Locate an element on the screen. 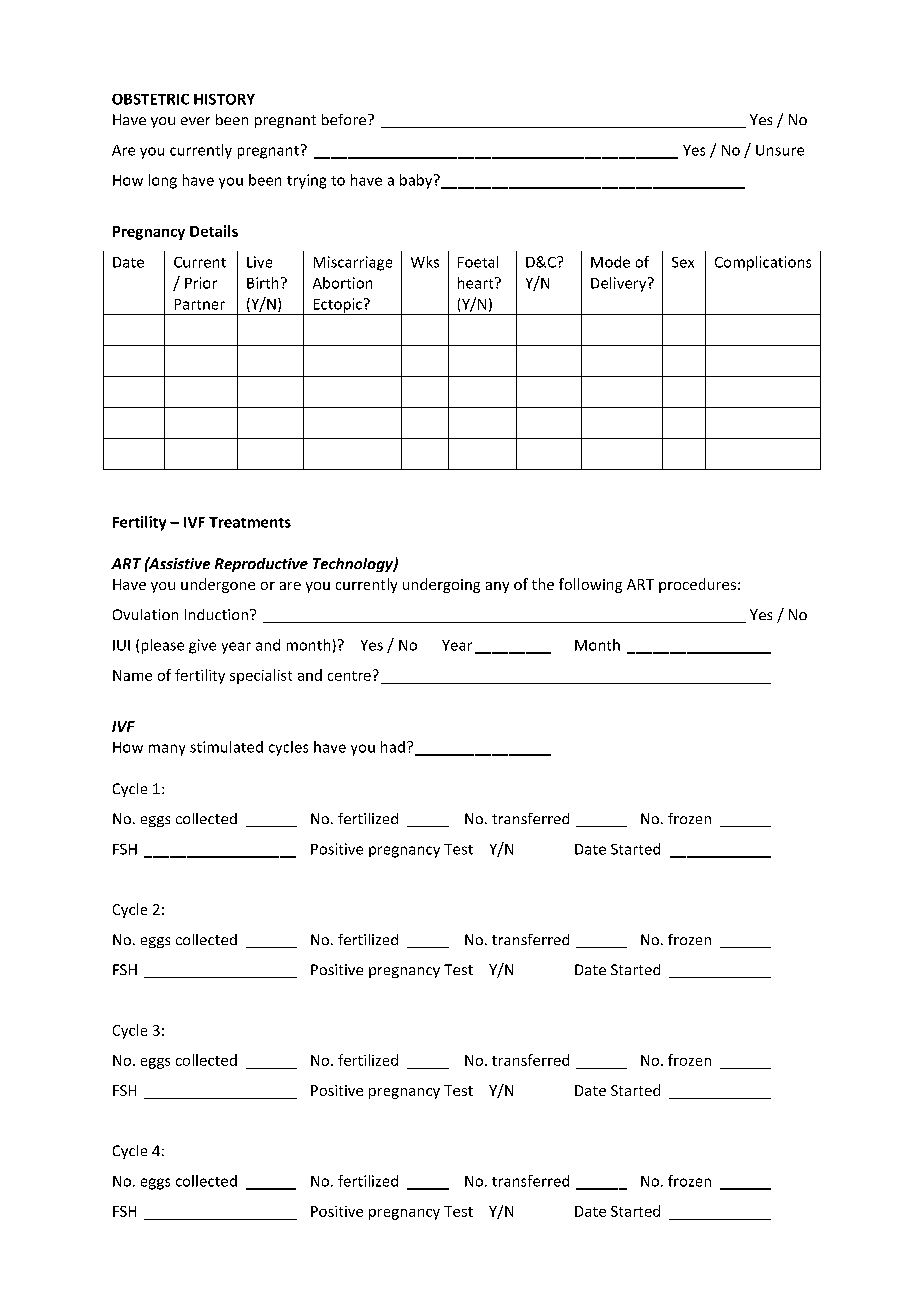 This screenshot has height=1308, width=924. before is located at coordinates (344, 119).
